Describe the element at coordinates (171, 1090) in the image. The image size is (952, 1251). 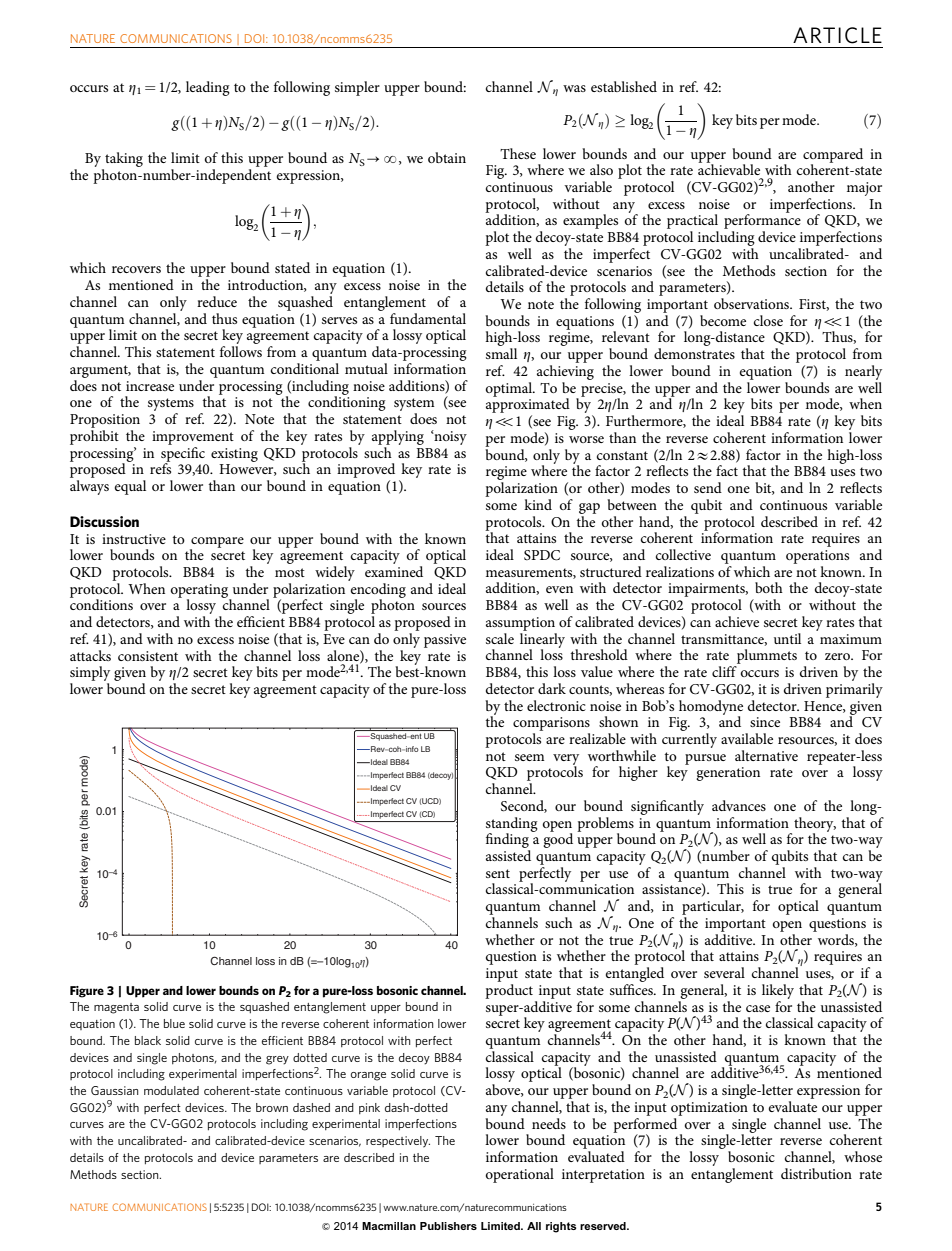
I see `modulated` at that location.
